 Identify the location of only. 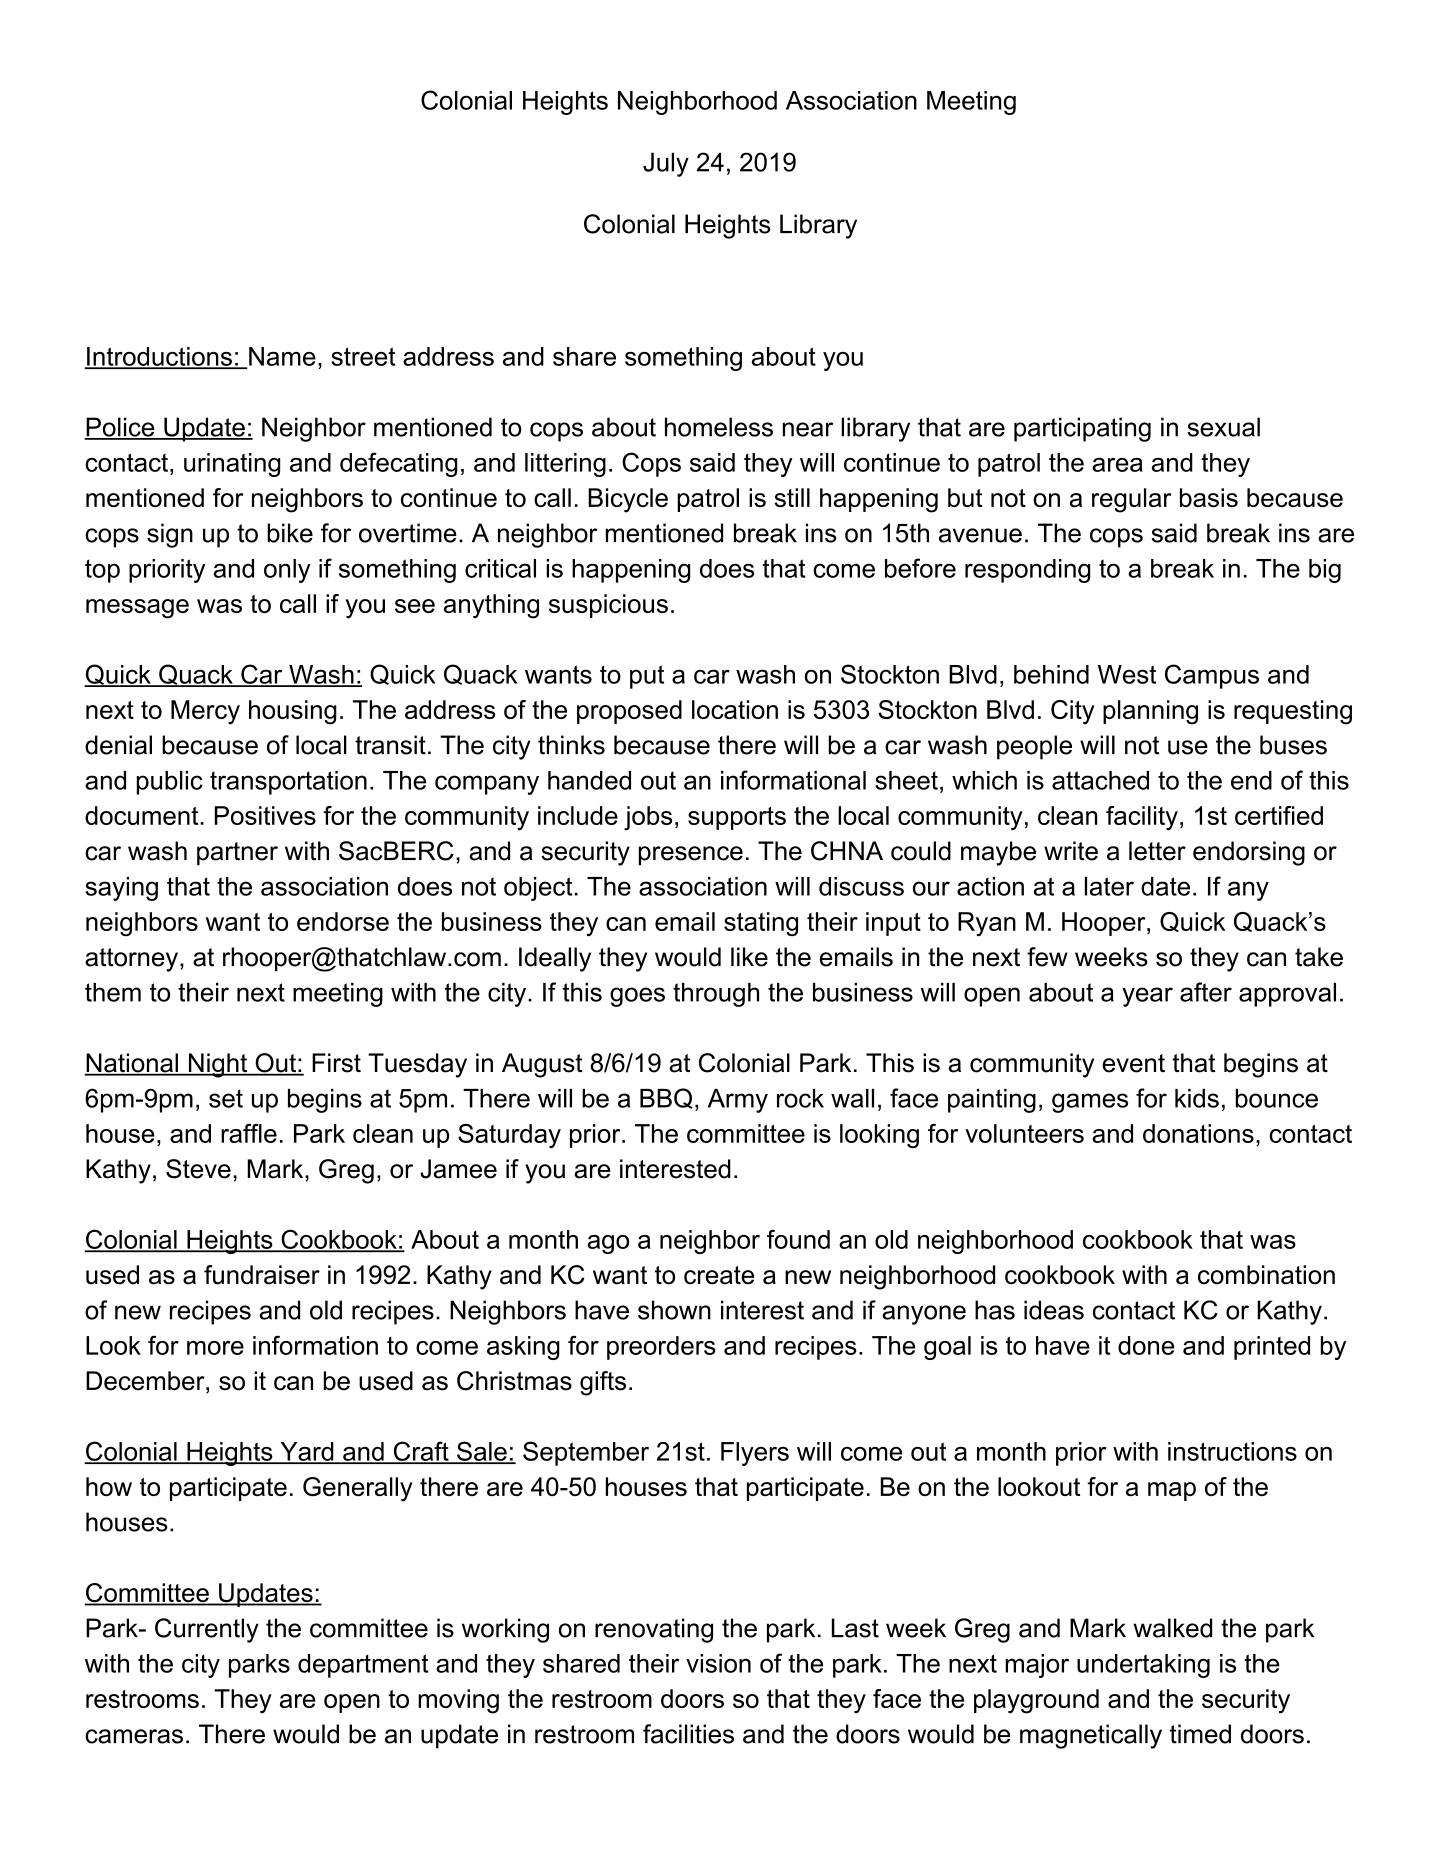
(287, 571).
